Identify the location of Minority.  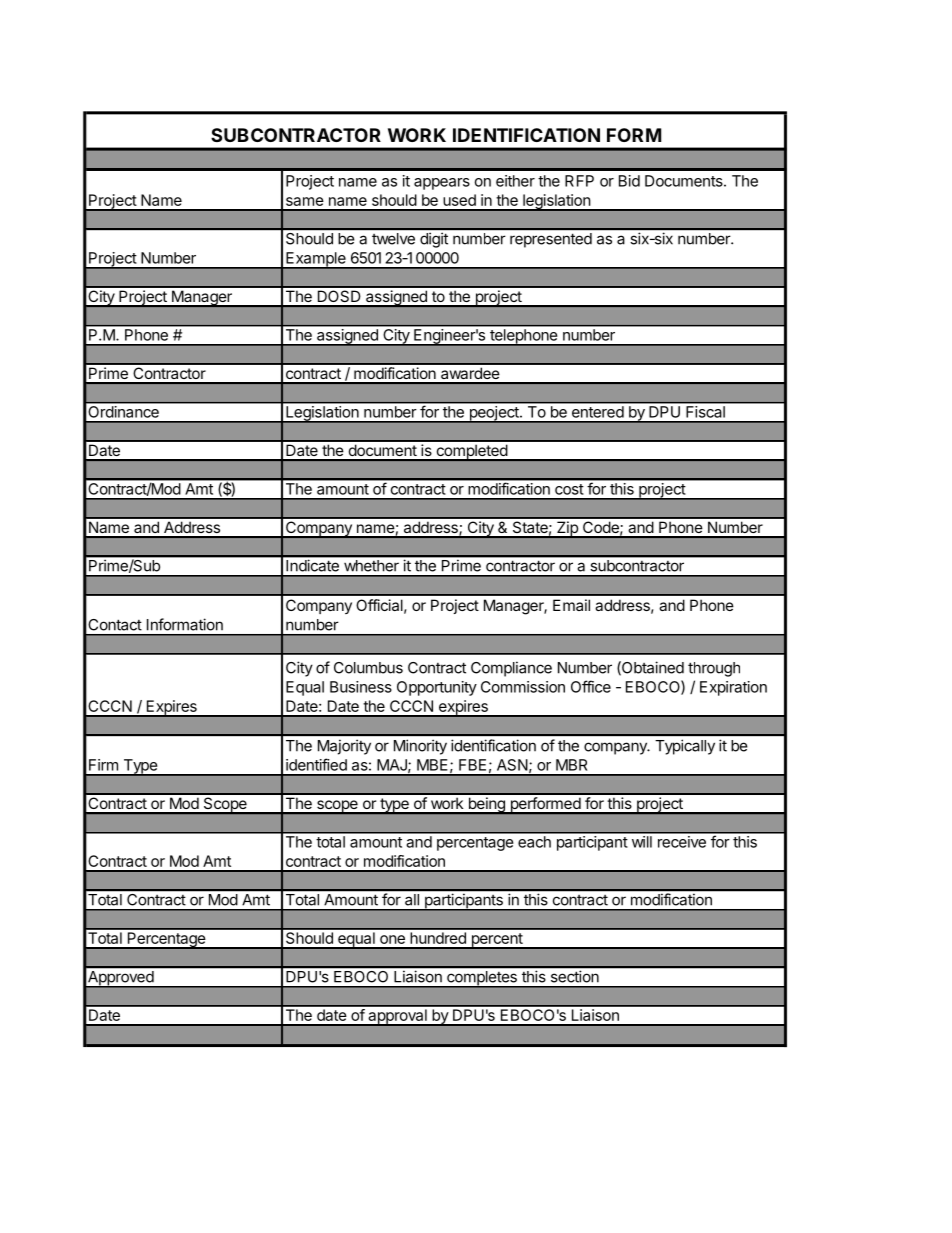
(420, 747).
